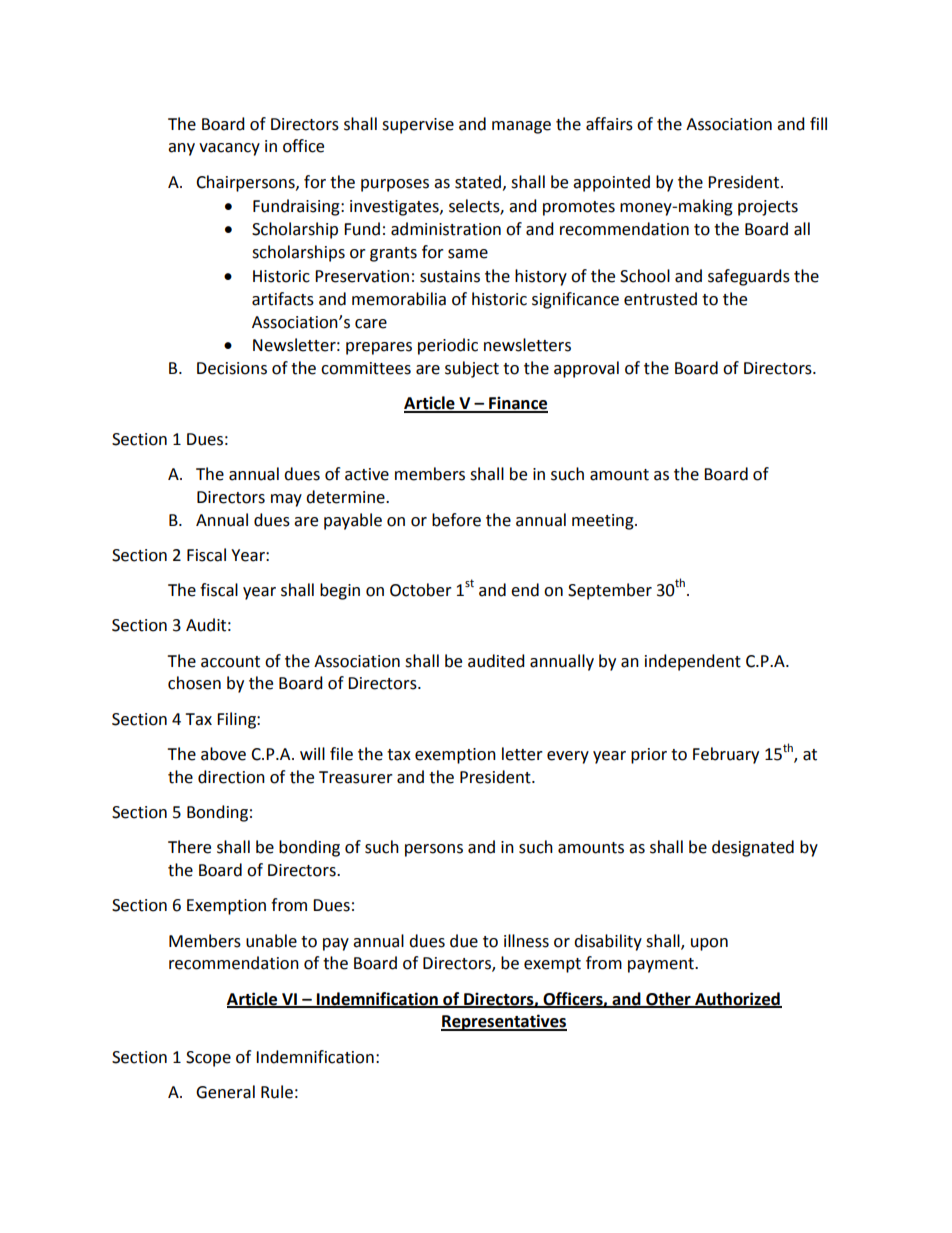 The height and width of the image is (1233, 952). I want to click on vacancy, so click(229, 149).
